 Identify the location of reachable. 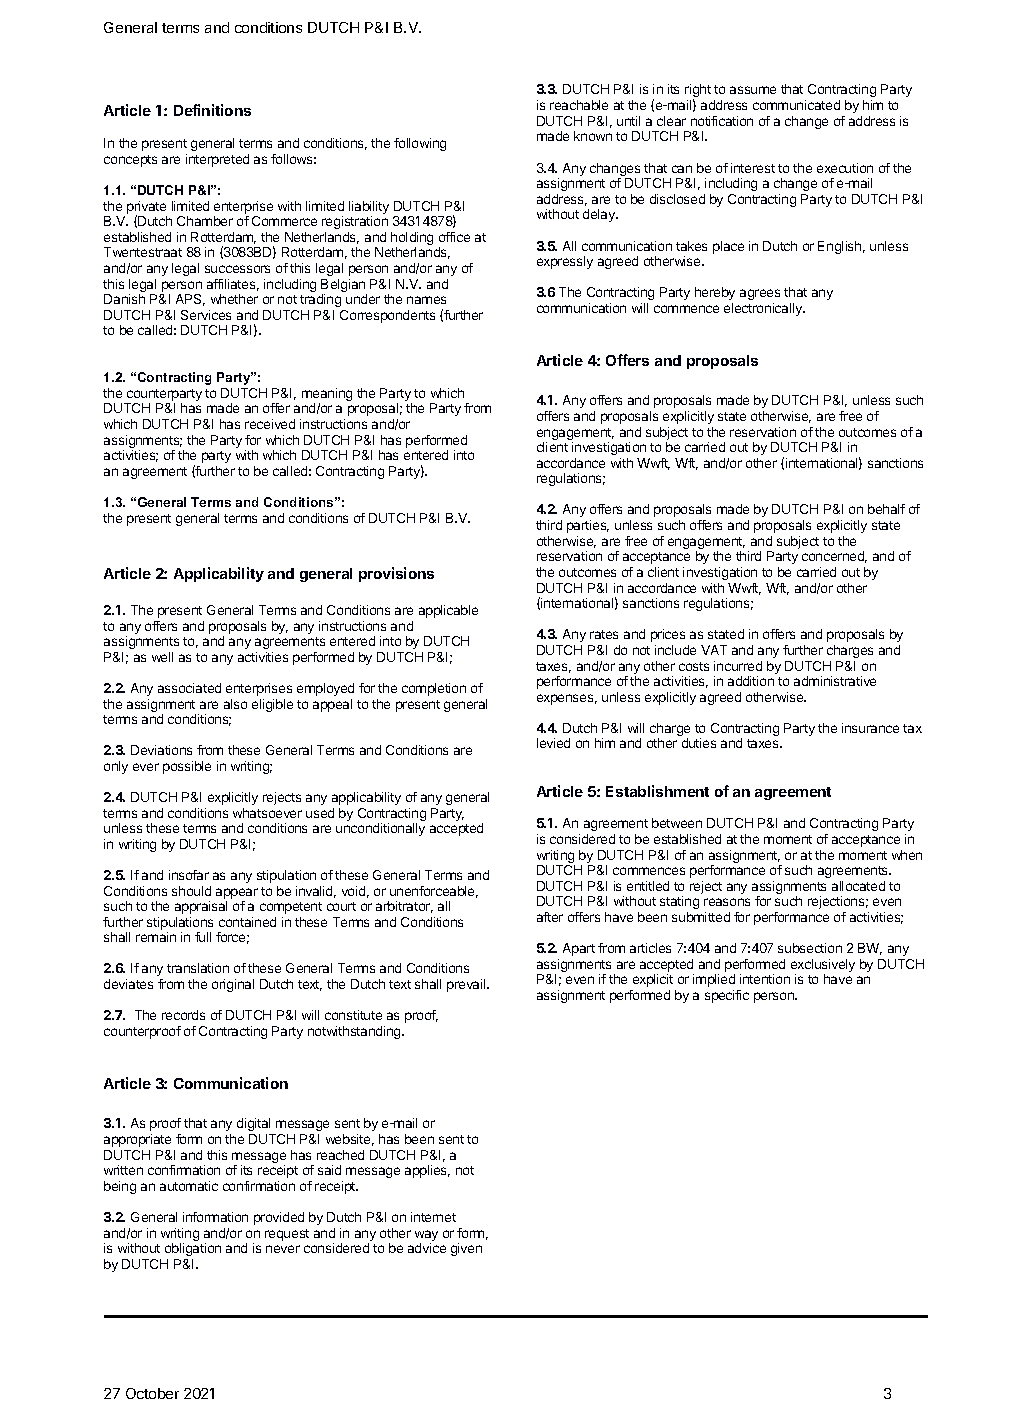
(579, 105).
